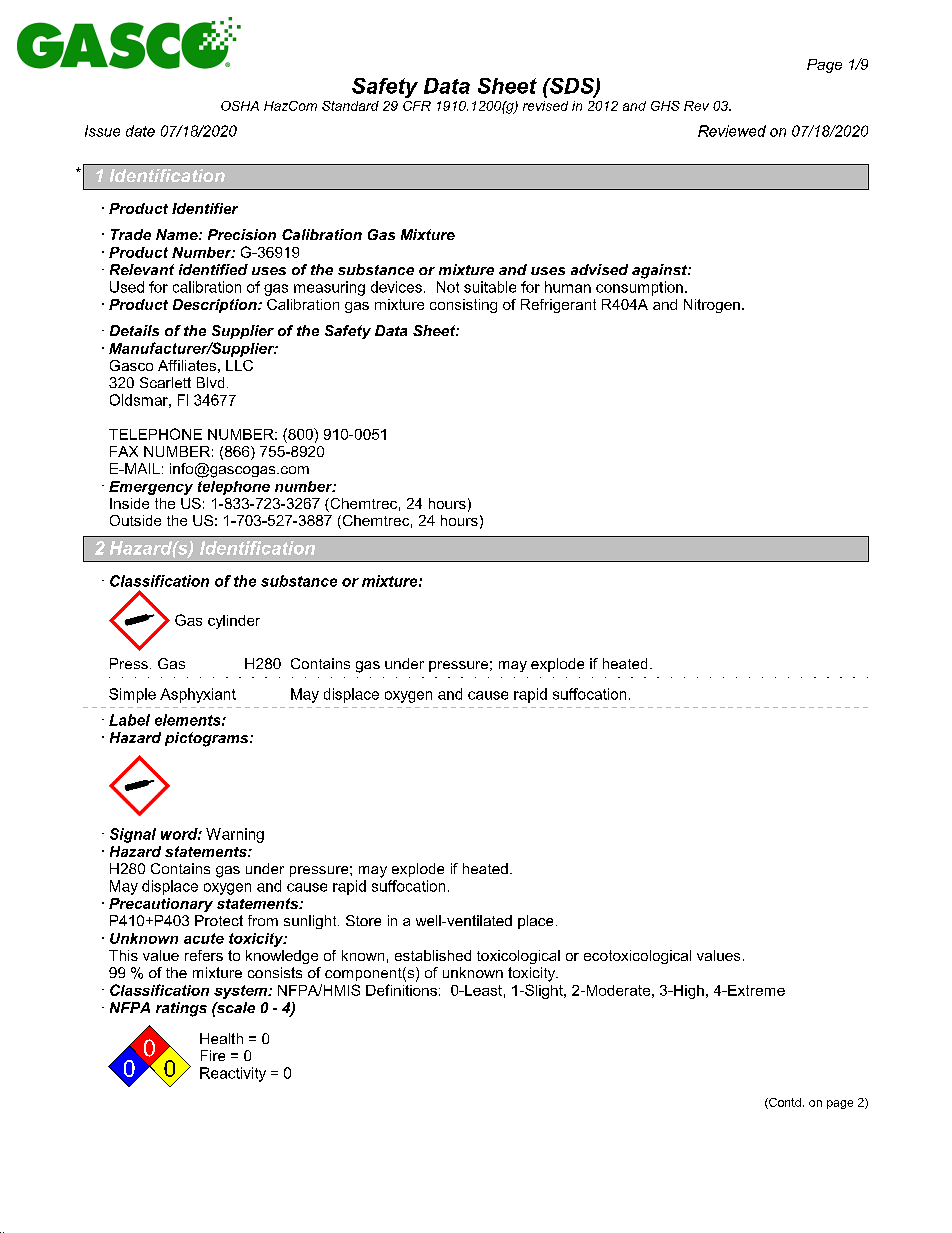  Describe the element at coordinates (463, 306) in the image. I see `consisting` at that location.
